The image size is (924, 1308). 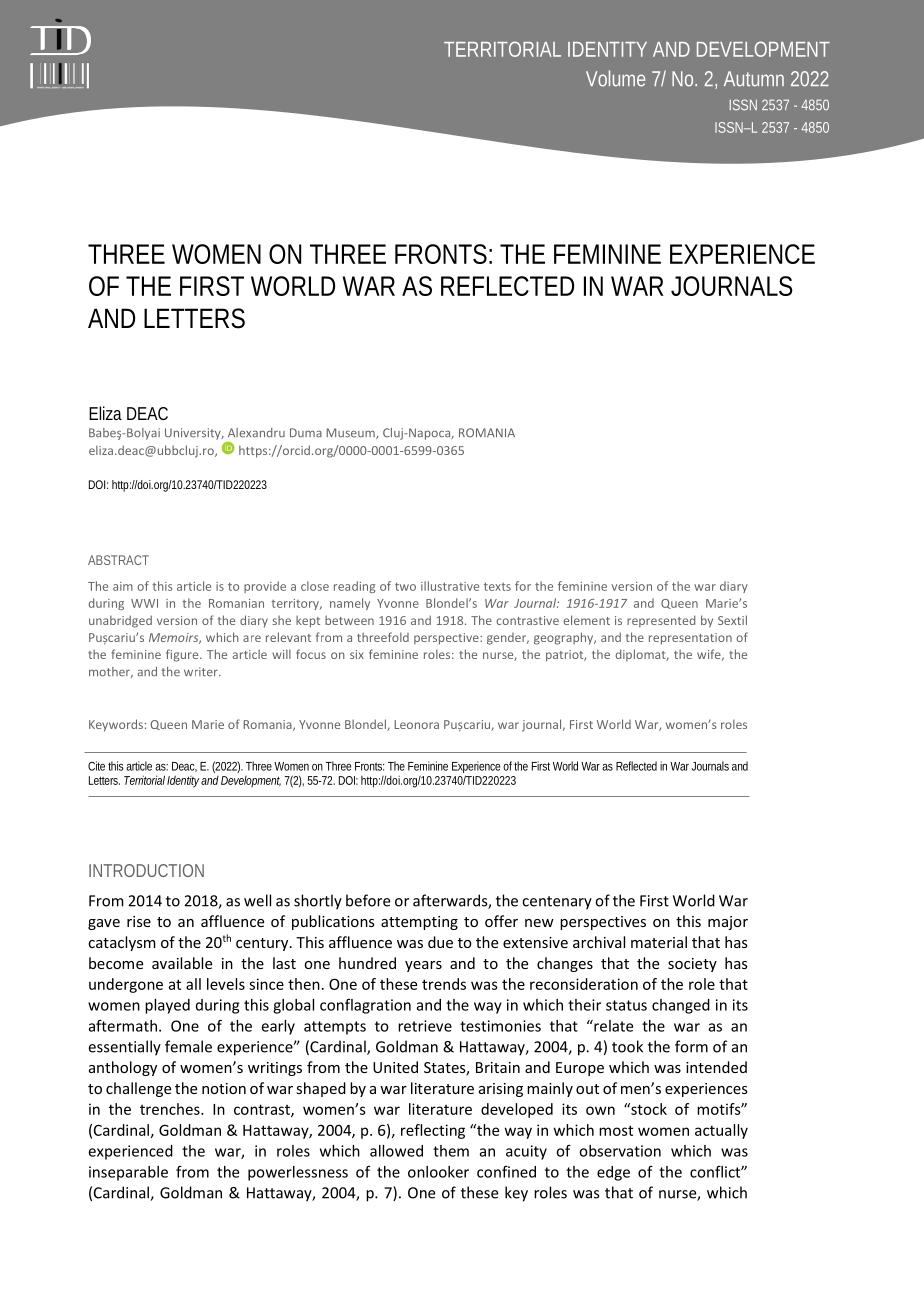 I want to click on Autumn, so click(x=754, y=79).
